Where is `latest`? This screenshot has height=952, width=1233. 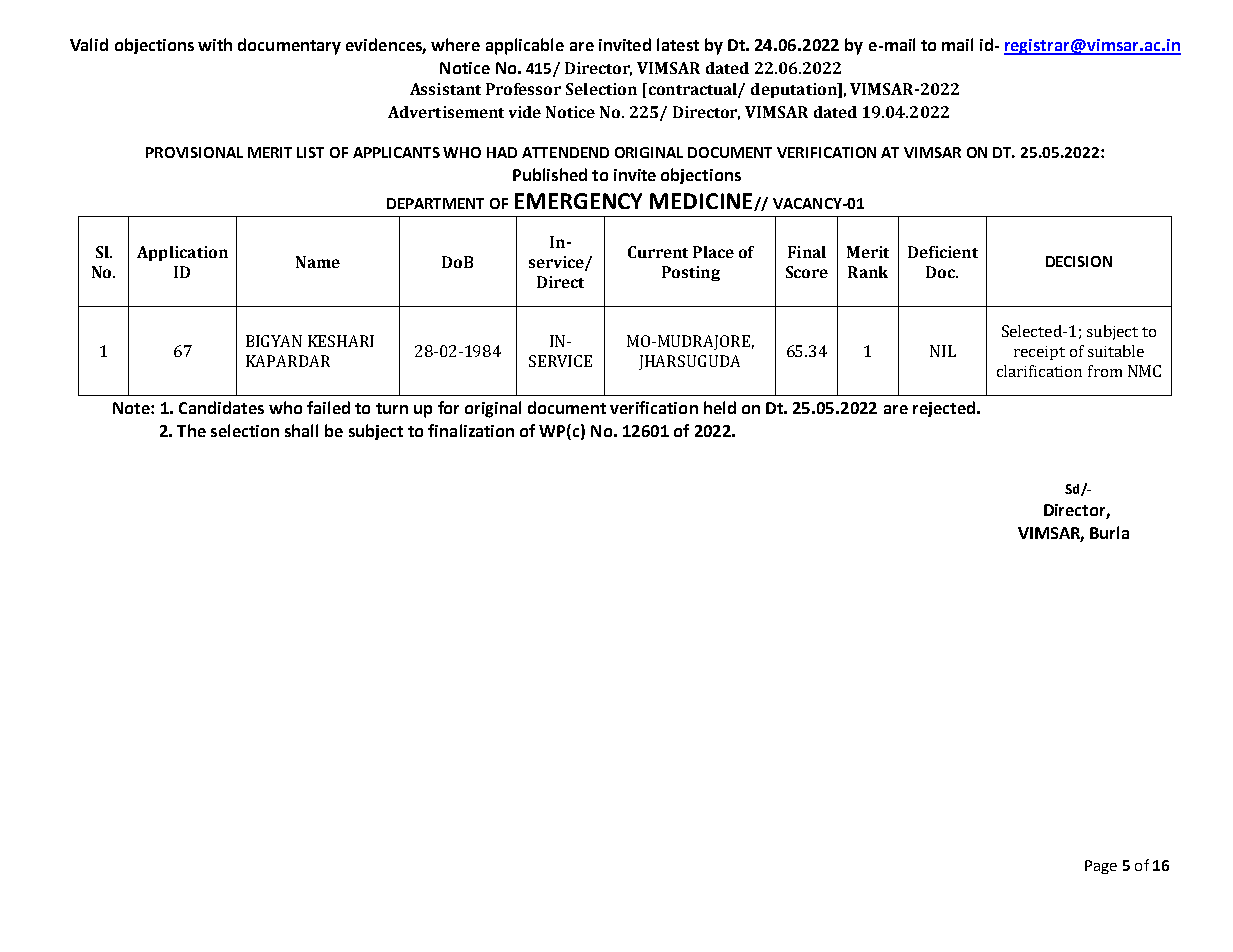 latest is located at coordinates (678, 44).
